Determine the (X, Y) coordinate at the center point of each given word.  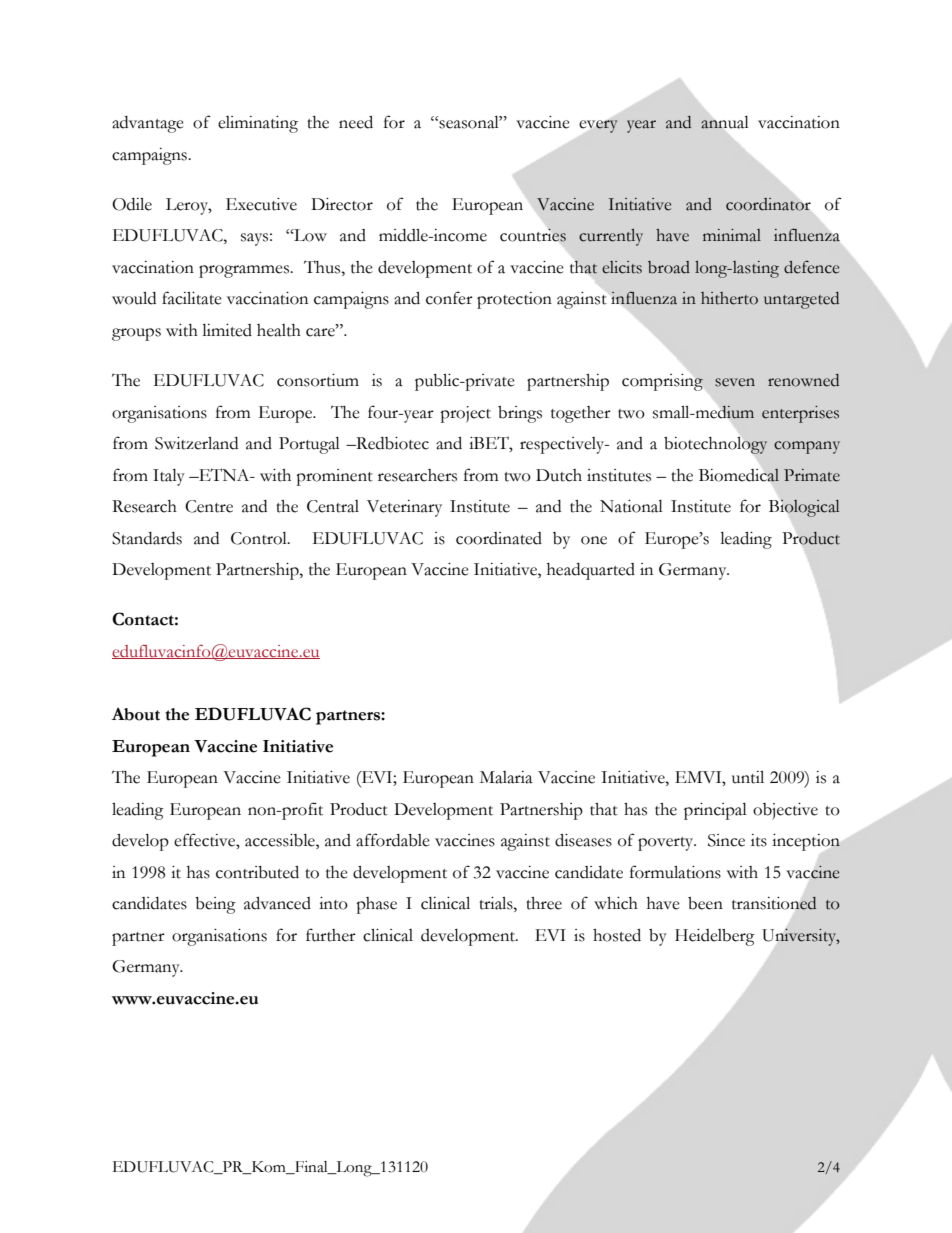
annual (725, 122)
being (215, 905)
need (356, 122)
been (705, 903)
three (544, 903)
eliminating (258, 124)
